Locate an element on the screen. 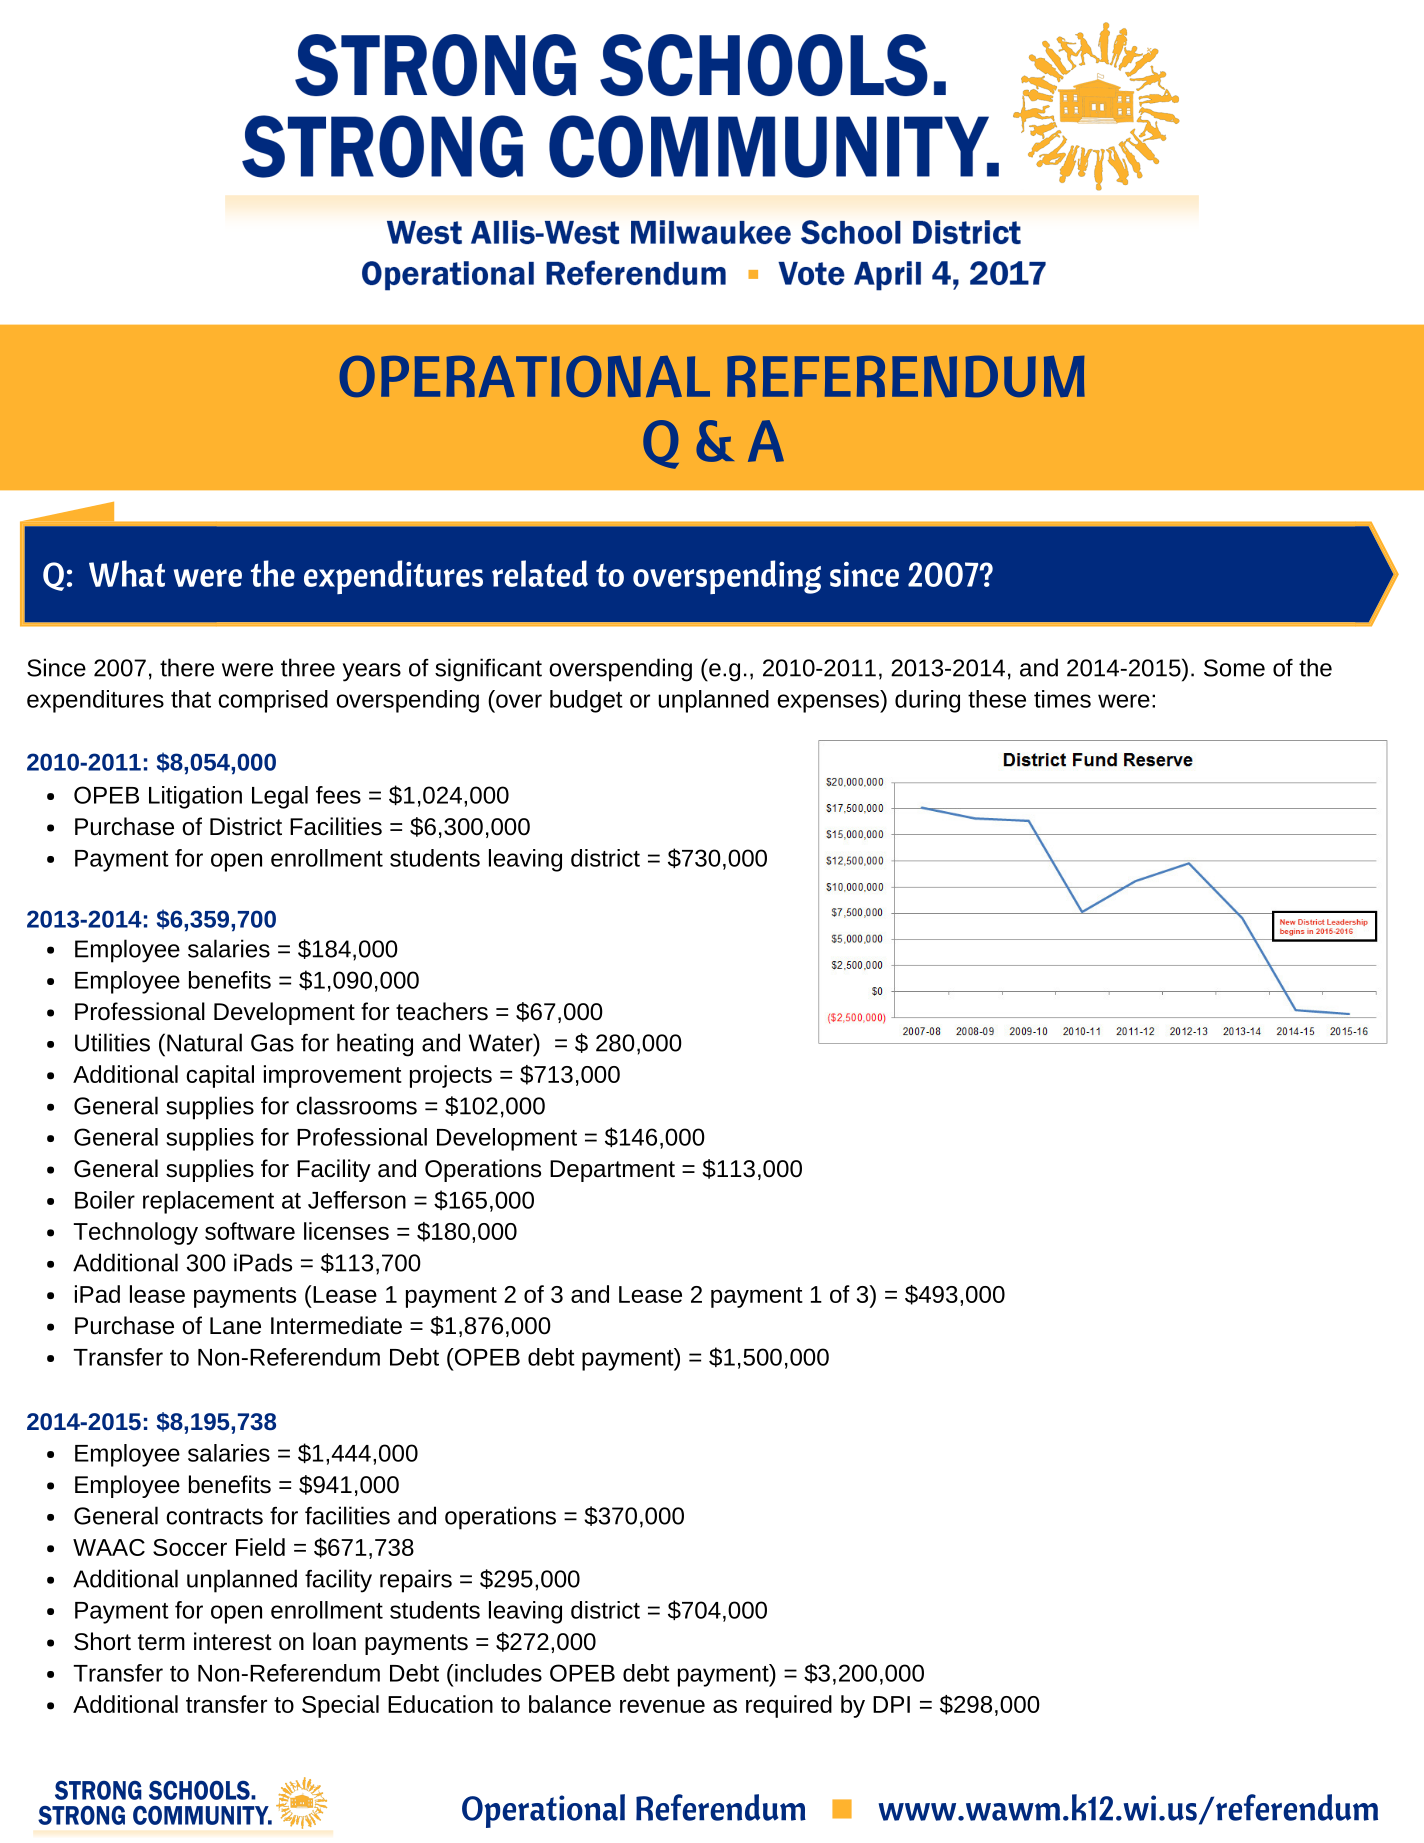 The width and height of the screenshot is (1424, 1843). Water is located at coordinates (502, 1042).
